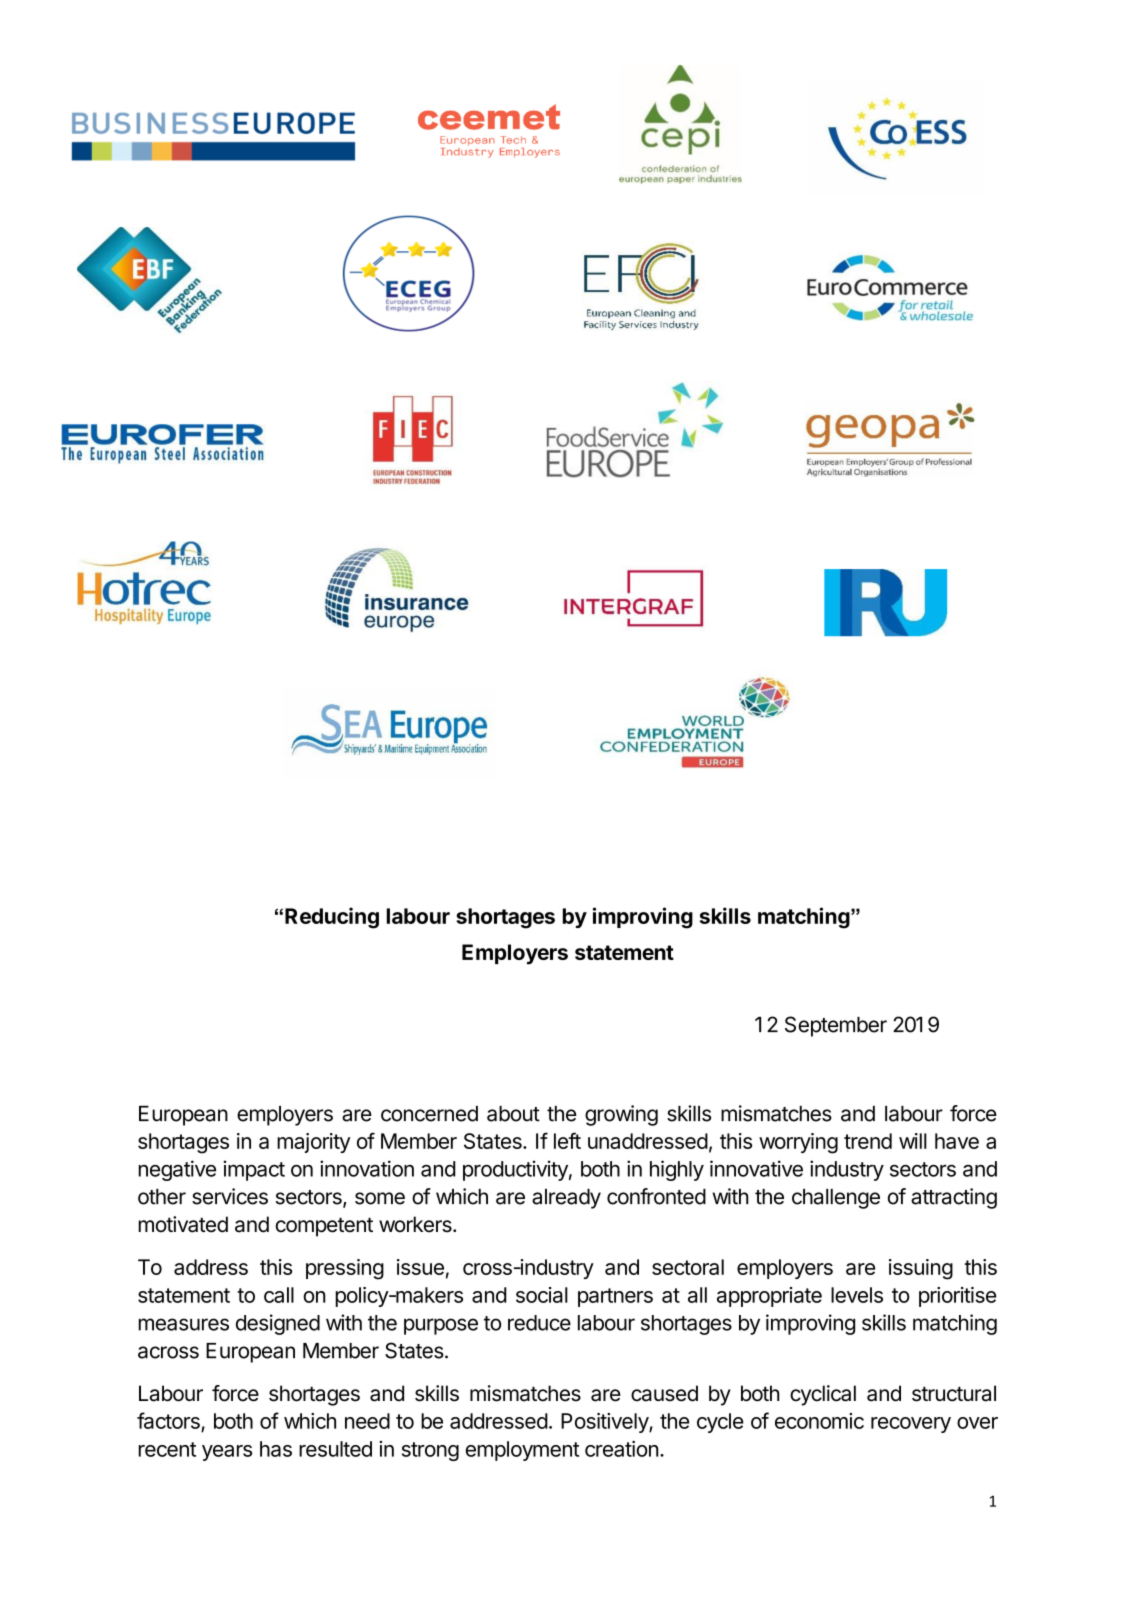 The width and height of the screenshot is (1134, 1604). What do you see at coordinates (332, 918) in the screenshot?
I see `Reducing` at bounding box center [332, 918].
